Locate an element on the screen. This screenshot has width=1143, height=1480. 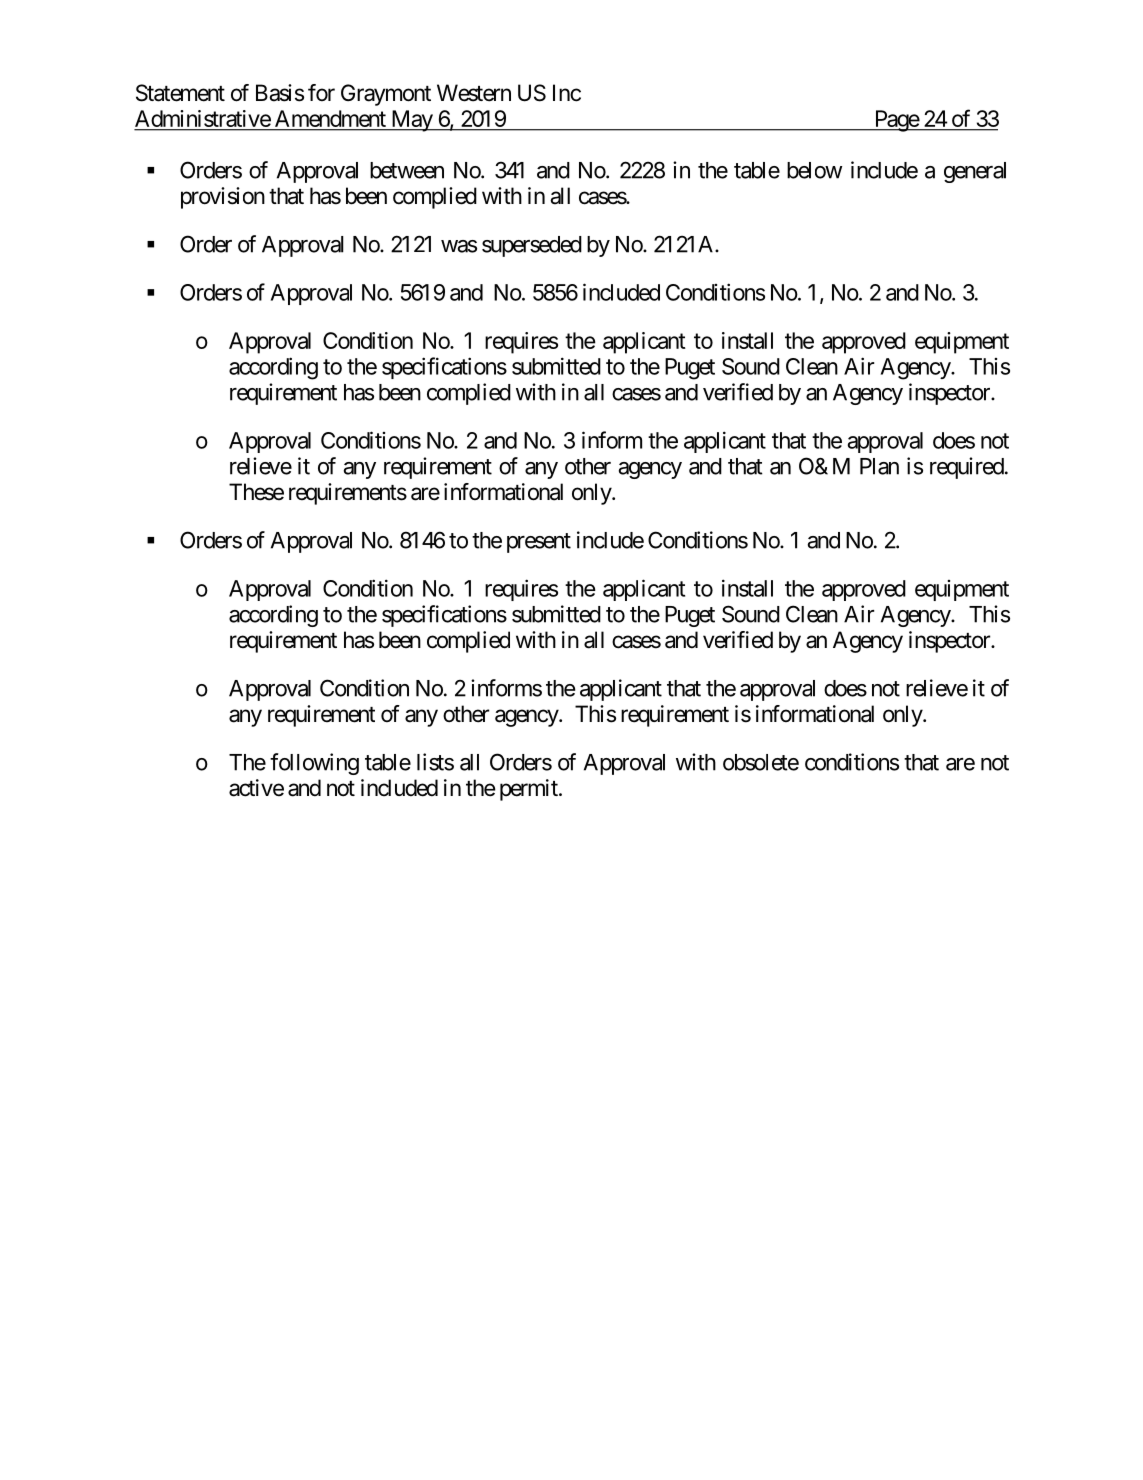
general is located at coordinates (975, 172).
